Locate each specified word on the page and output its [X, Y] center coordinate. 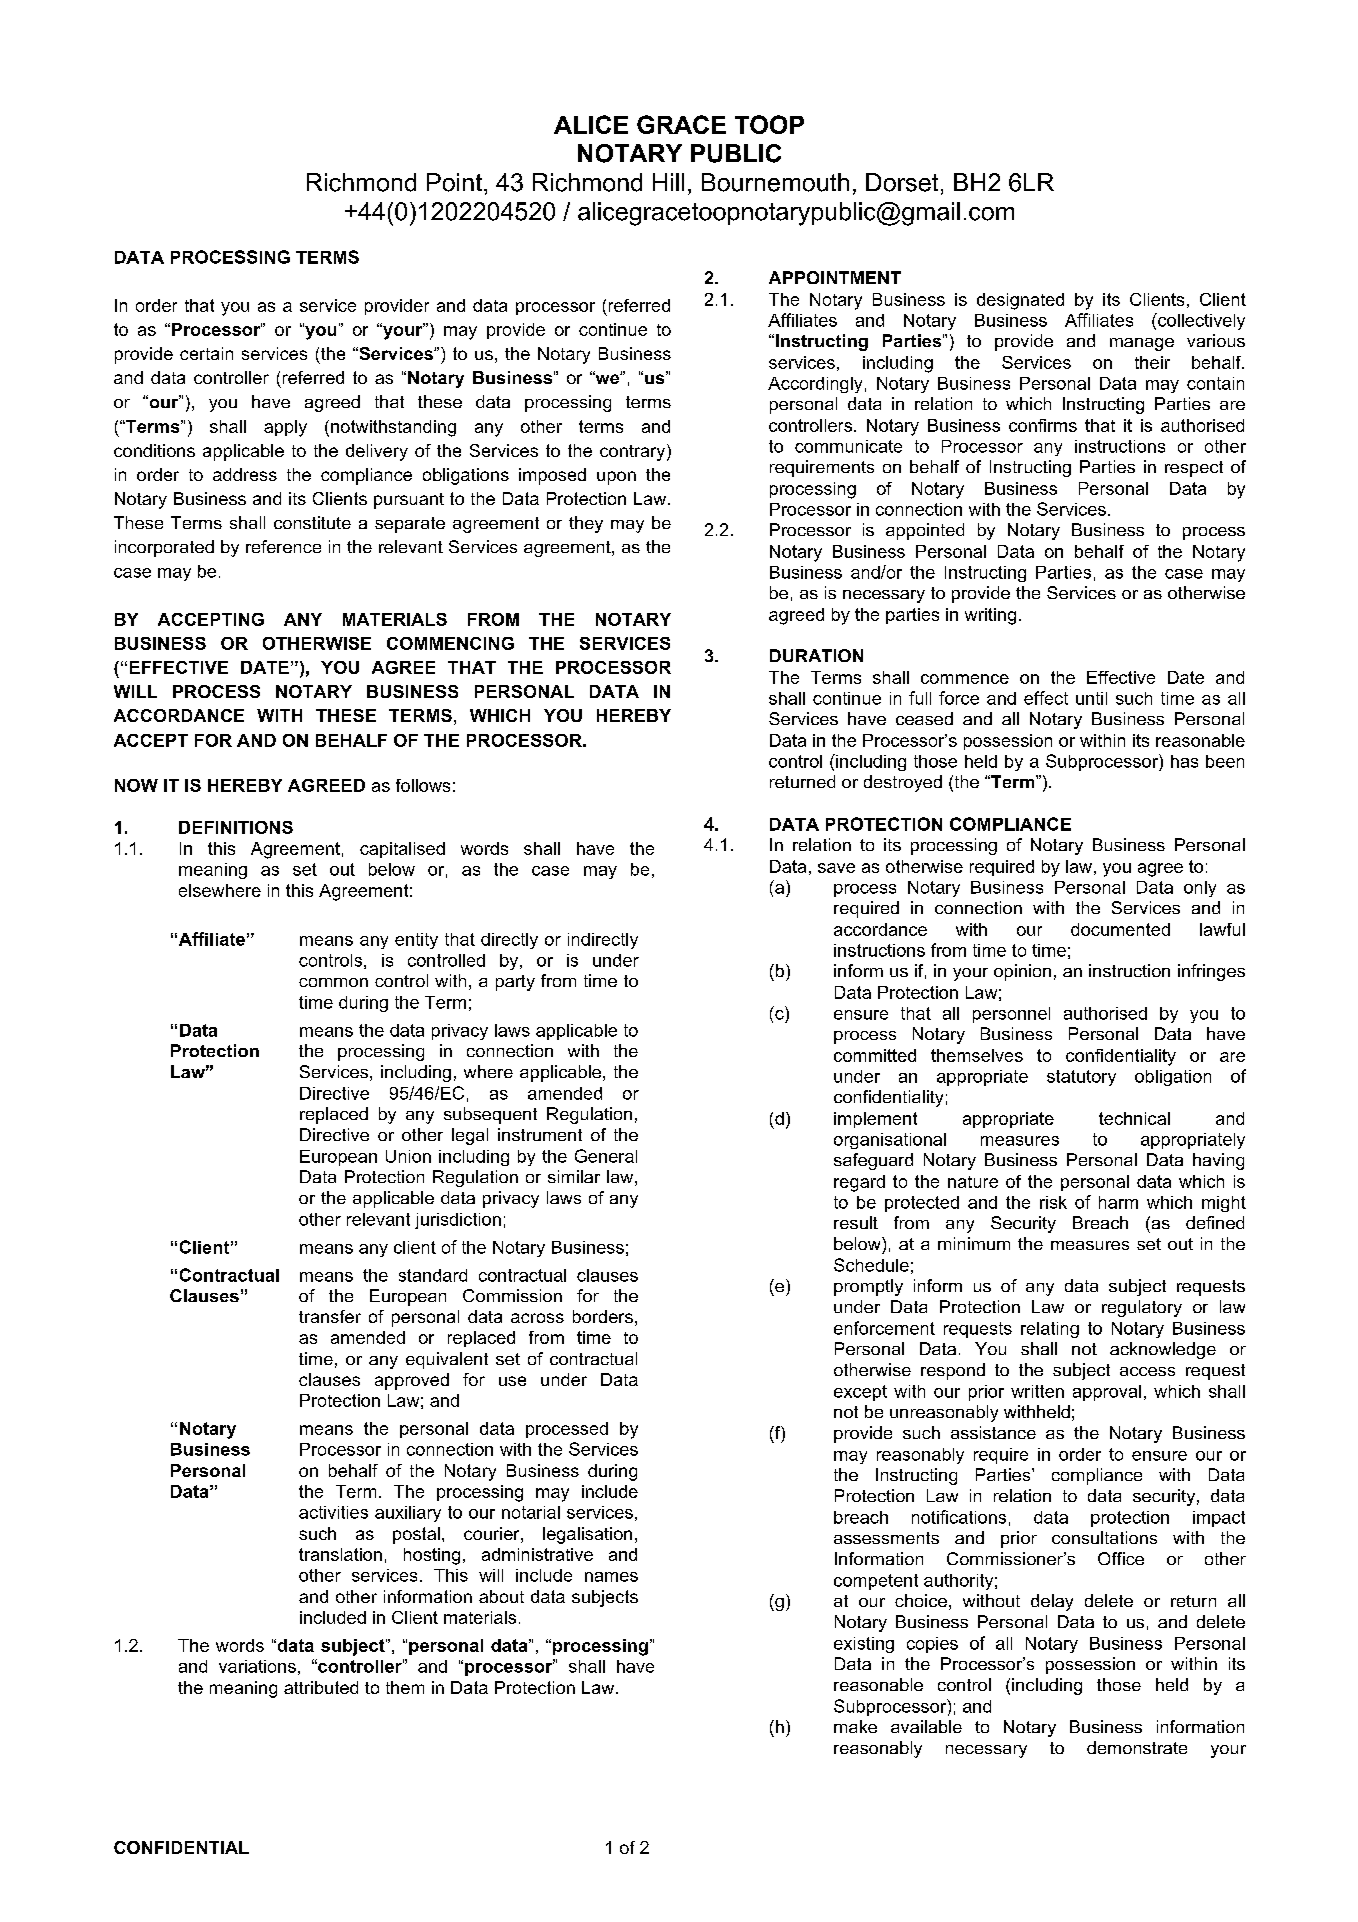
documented [1120, 929]
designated [1020, 301]
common [333, 982]
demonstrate [1137, 1747]
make [855, 1726]
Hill [668, 182]
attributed [321, 1687]
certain [206, 353]
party [515, 983]
